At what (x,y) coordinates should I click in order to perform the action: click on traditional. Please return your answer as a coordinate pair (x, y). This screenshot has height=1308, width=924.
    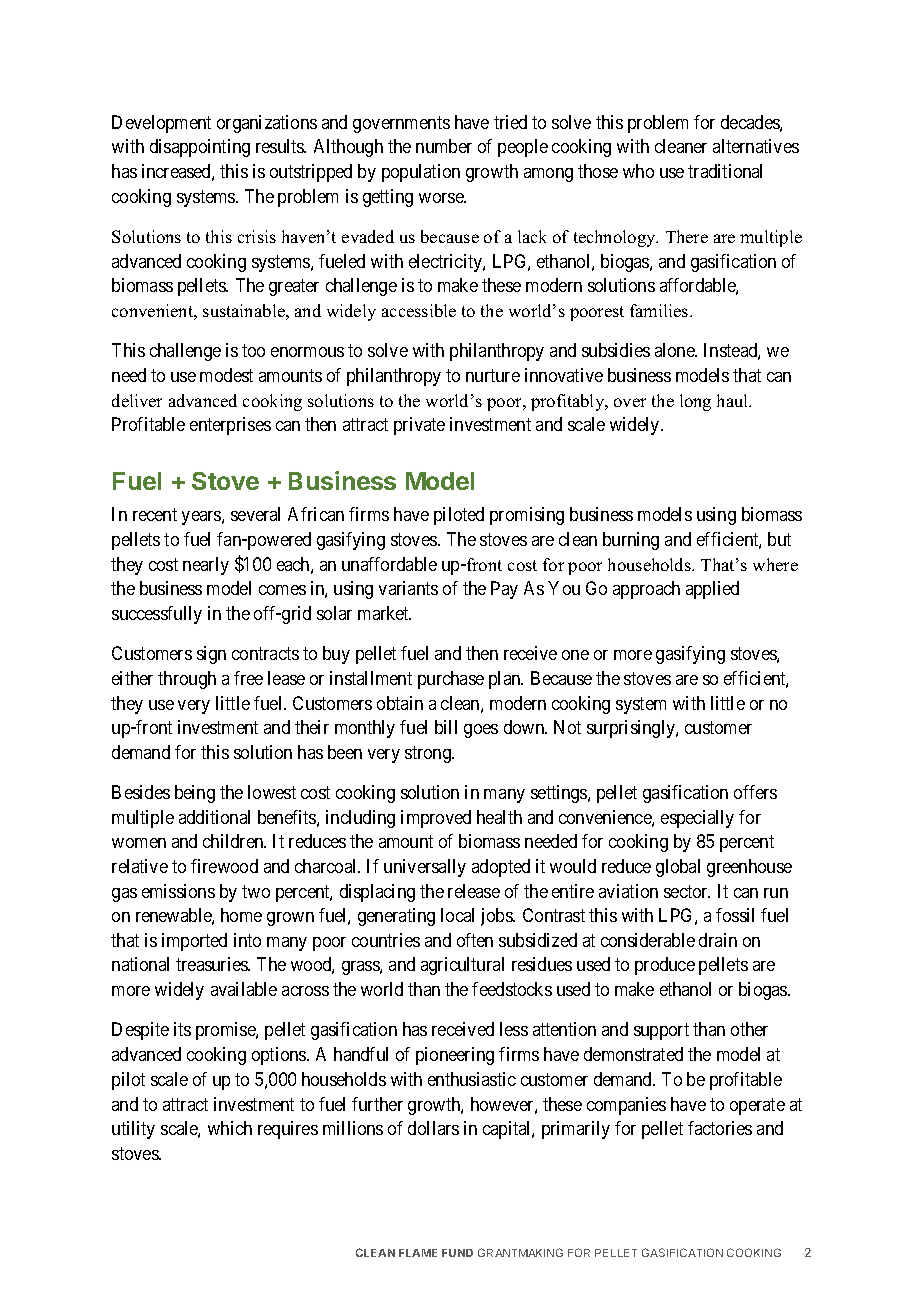
    Looking at the image, I should click on (725, 171).
